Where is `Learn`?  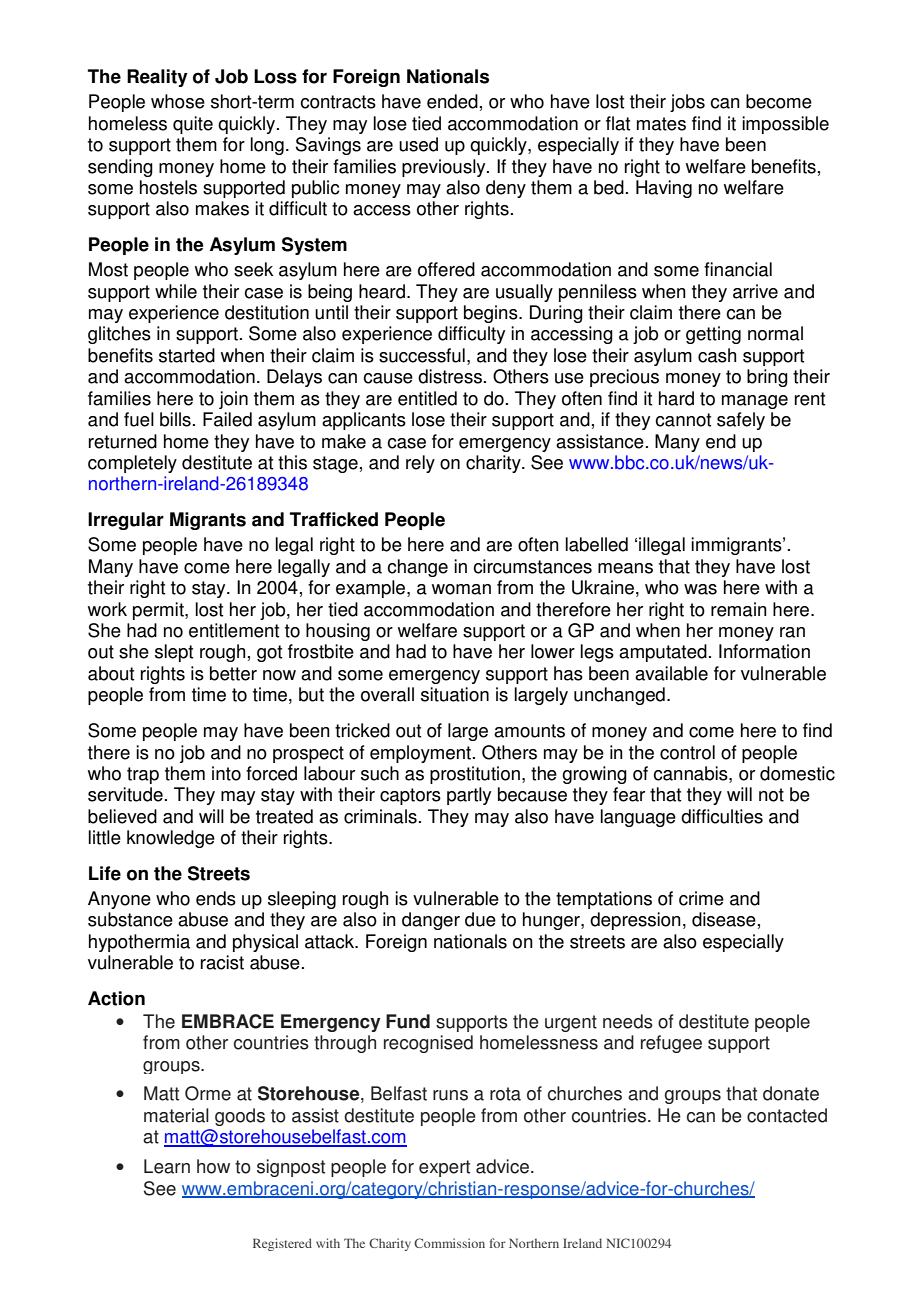 Learn is located at coordinates (167, 1166).
